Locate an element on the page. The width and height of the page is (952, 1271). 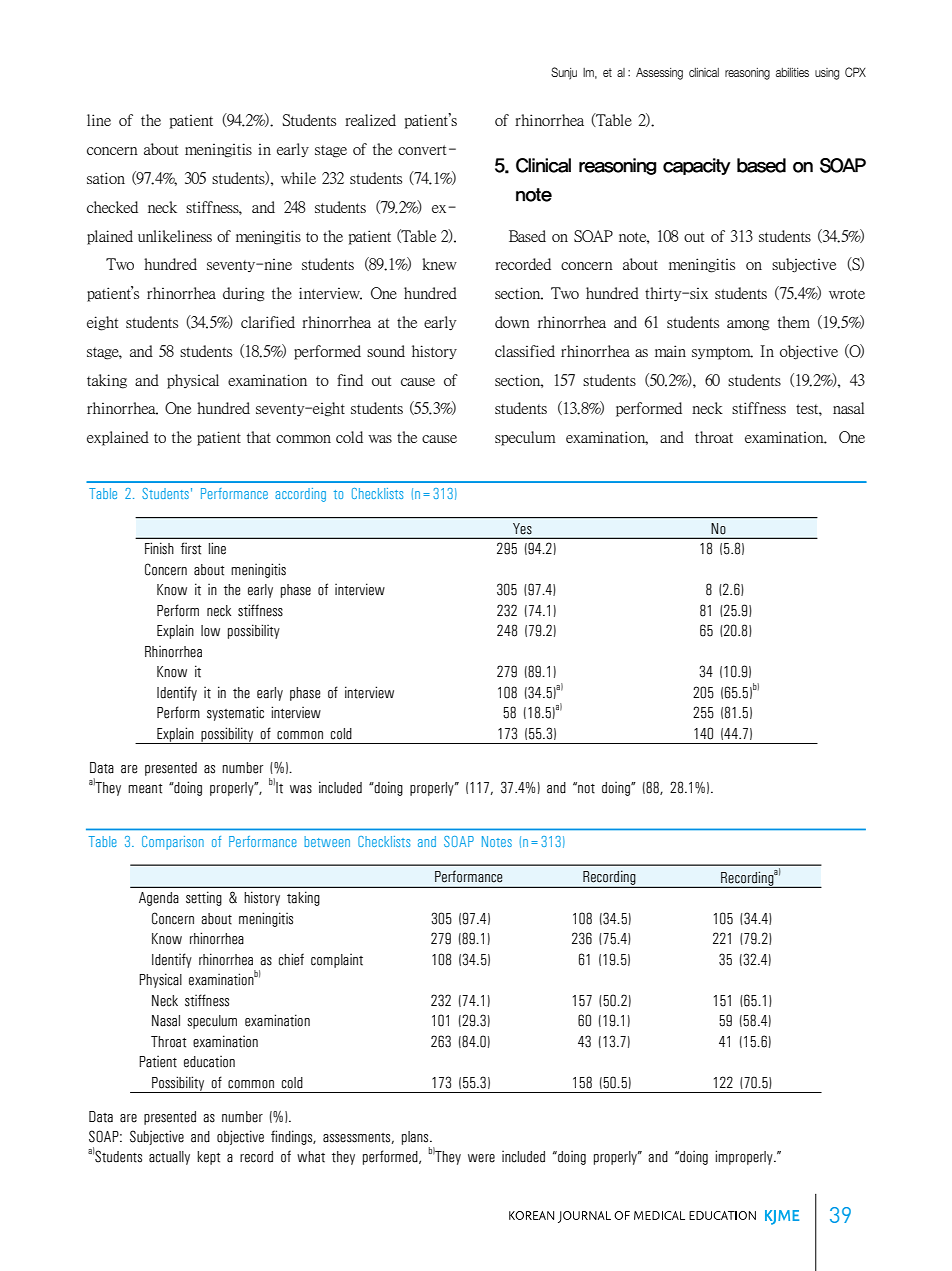
kept is located at coordinates (209, 1158).
